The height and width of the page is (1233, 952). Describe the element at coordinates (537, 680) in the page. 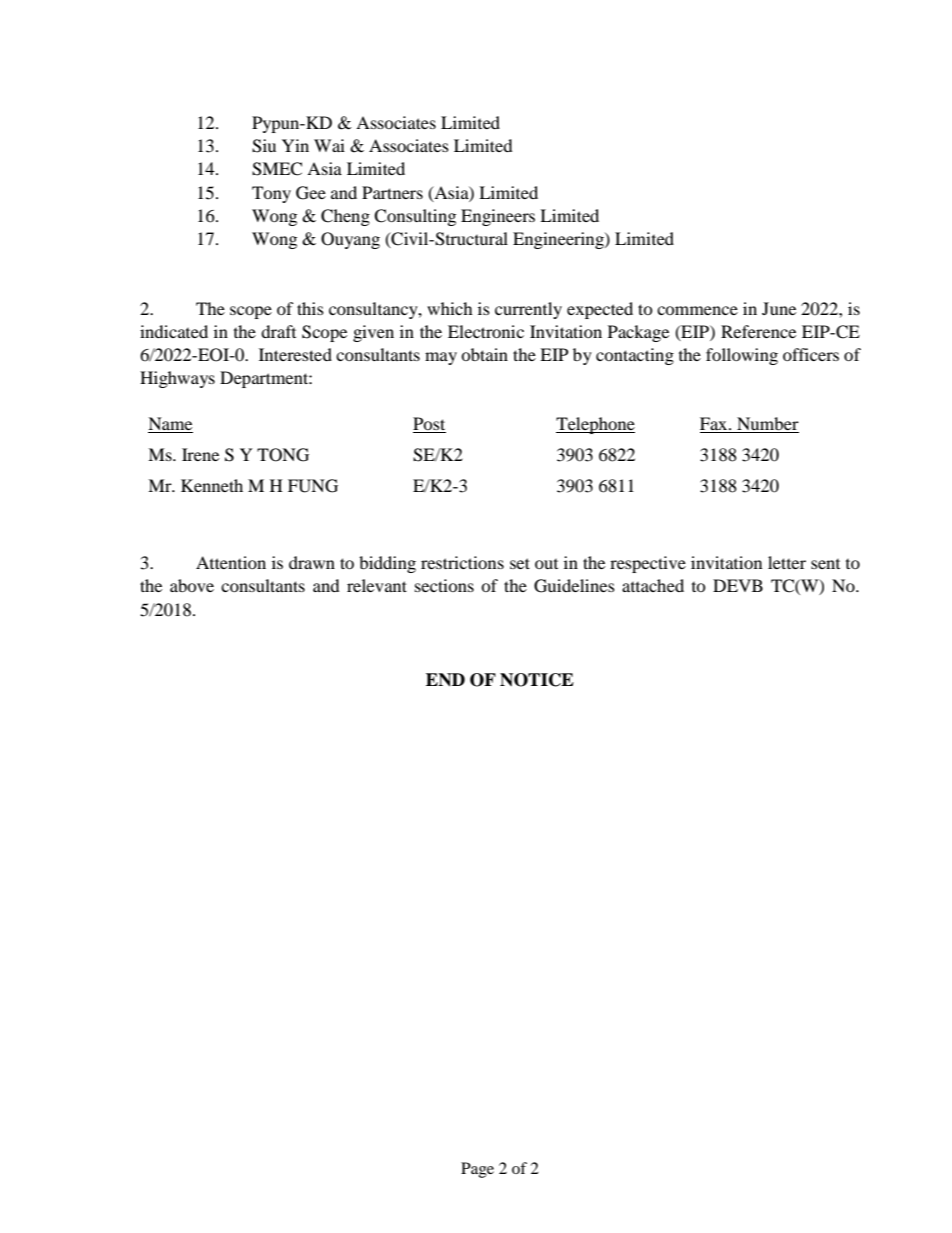

I see `NOTICE` at that location.
